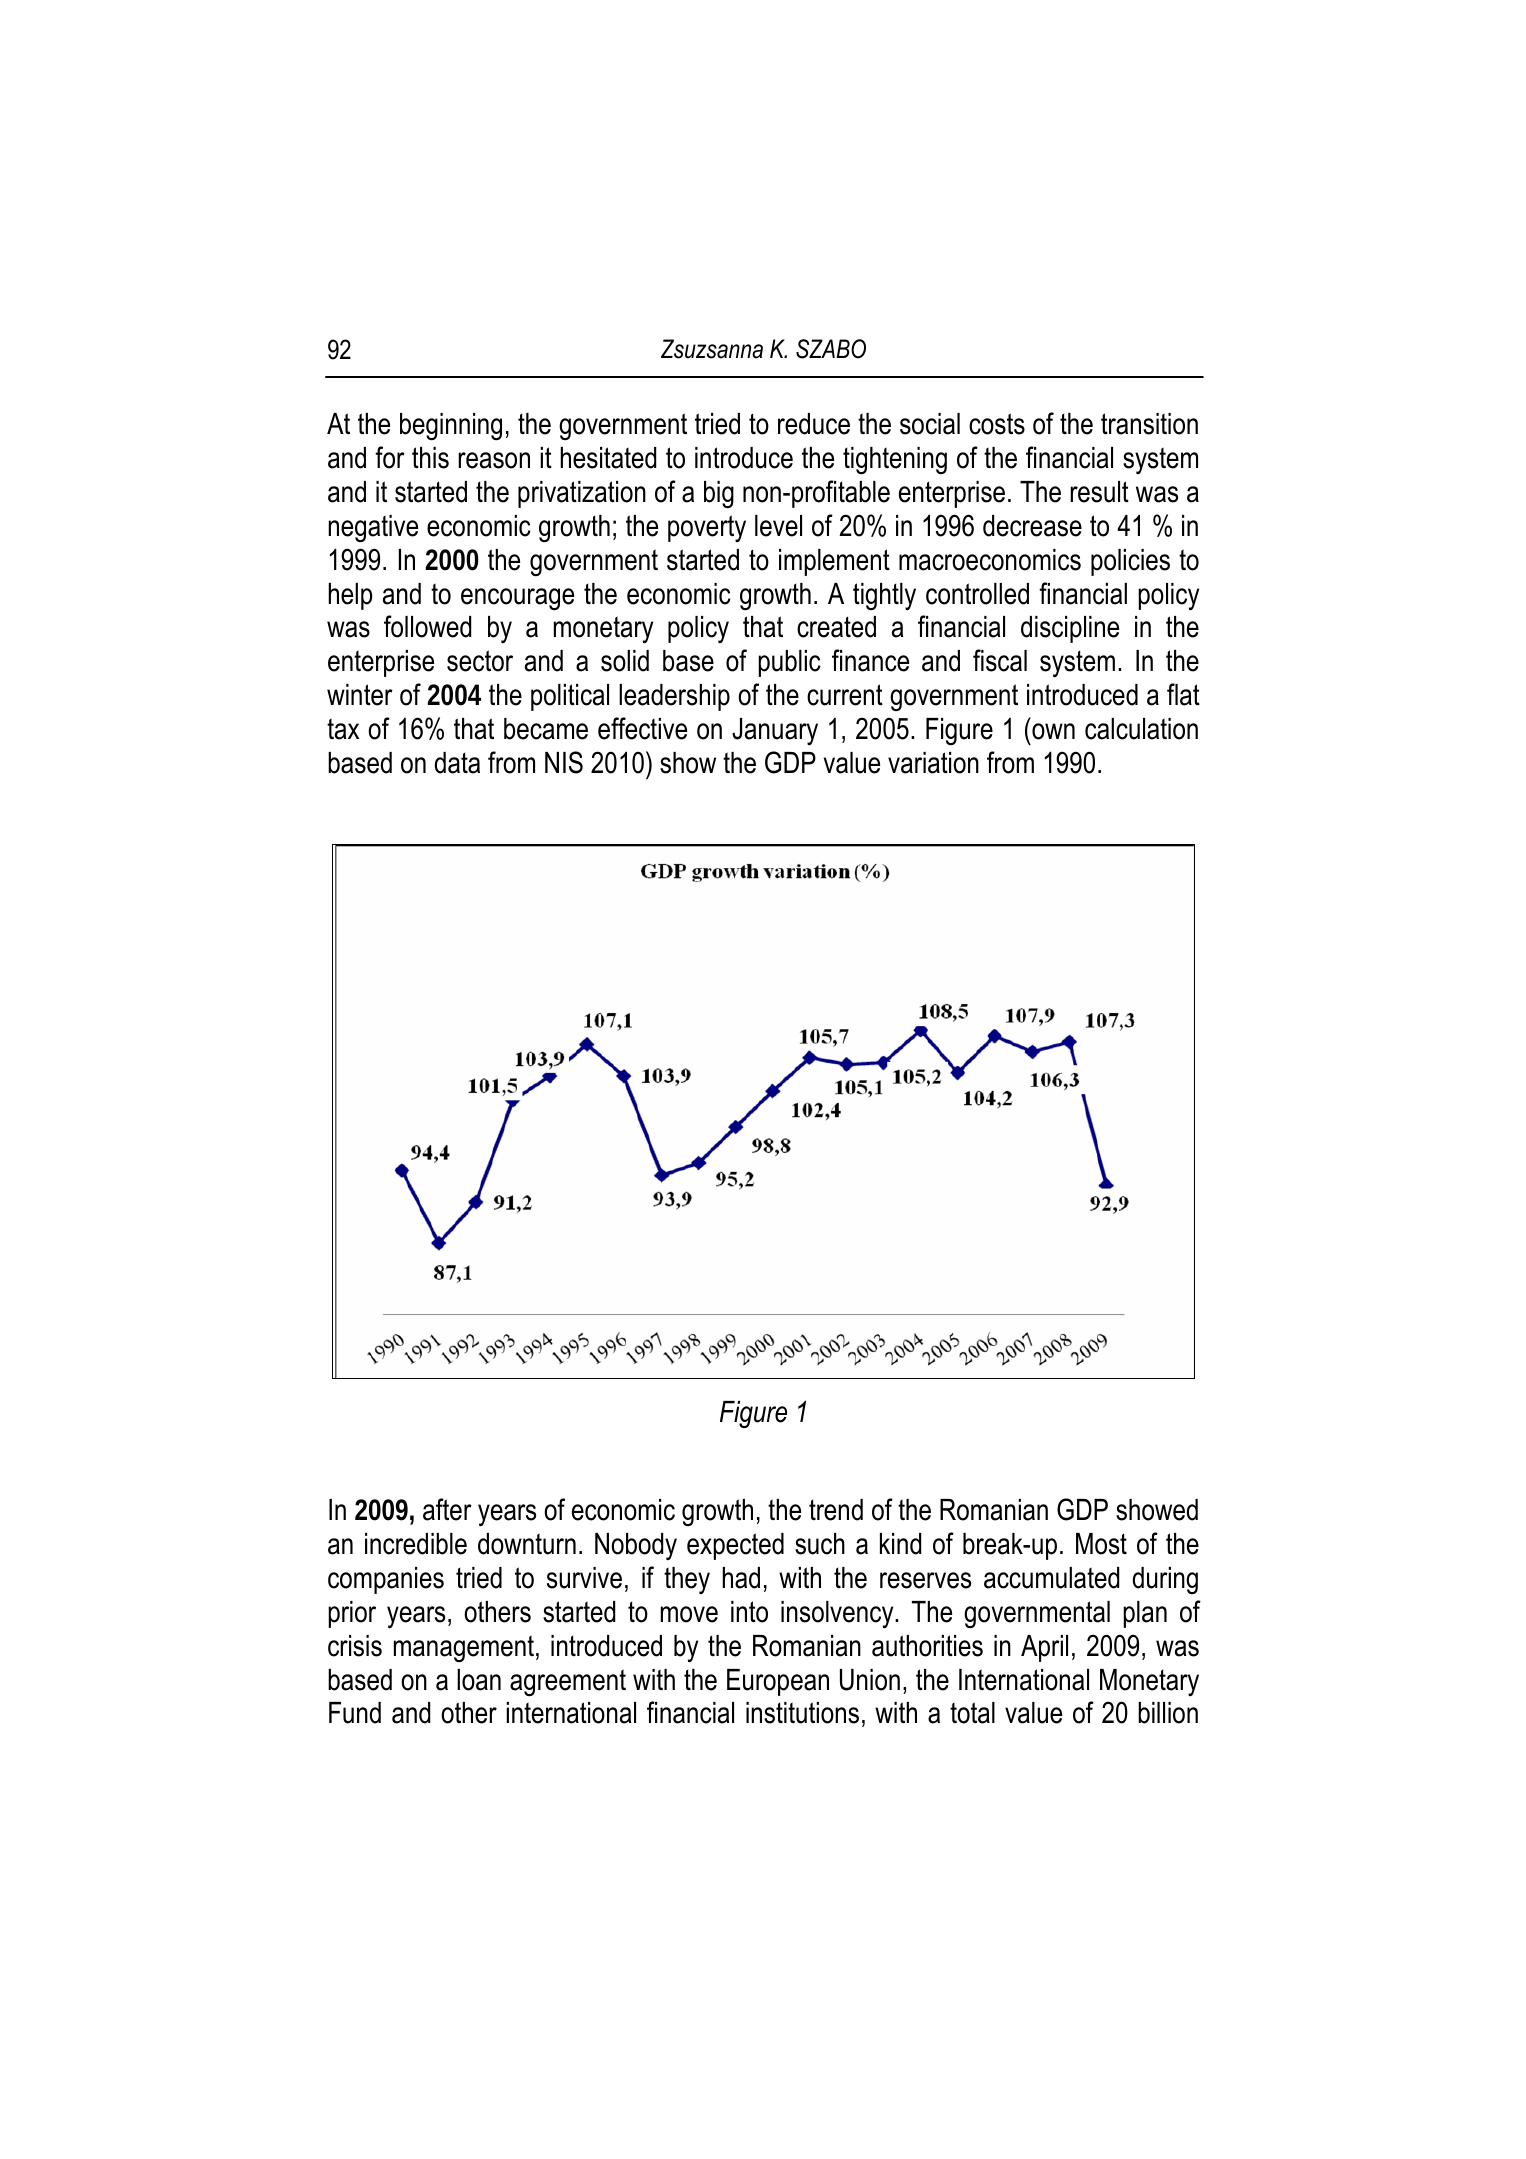 The width and height of the image is (1526, 2159). I want to click on NIS, so click(564, 762).
